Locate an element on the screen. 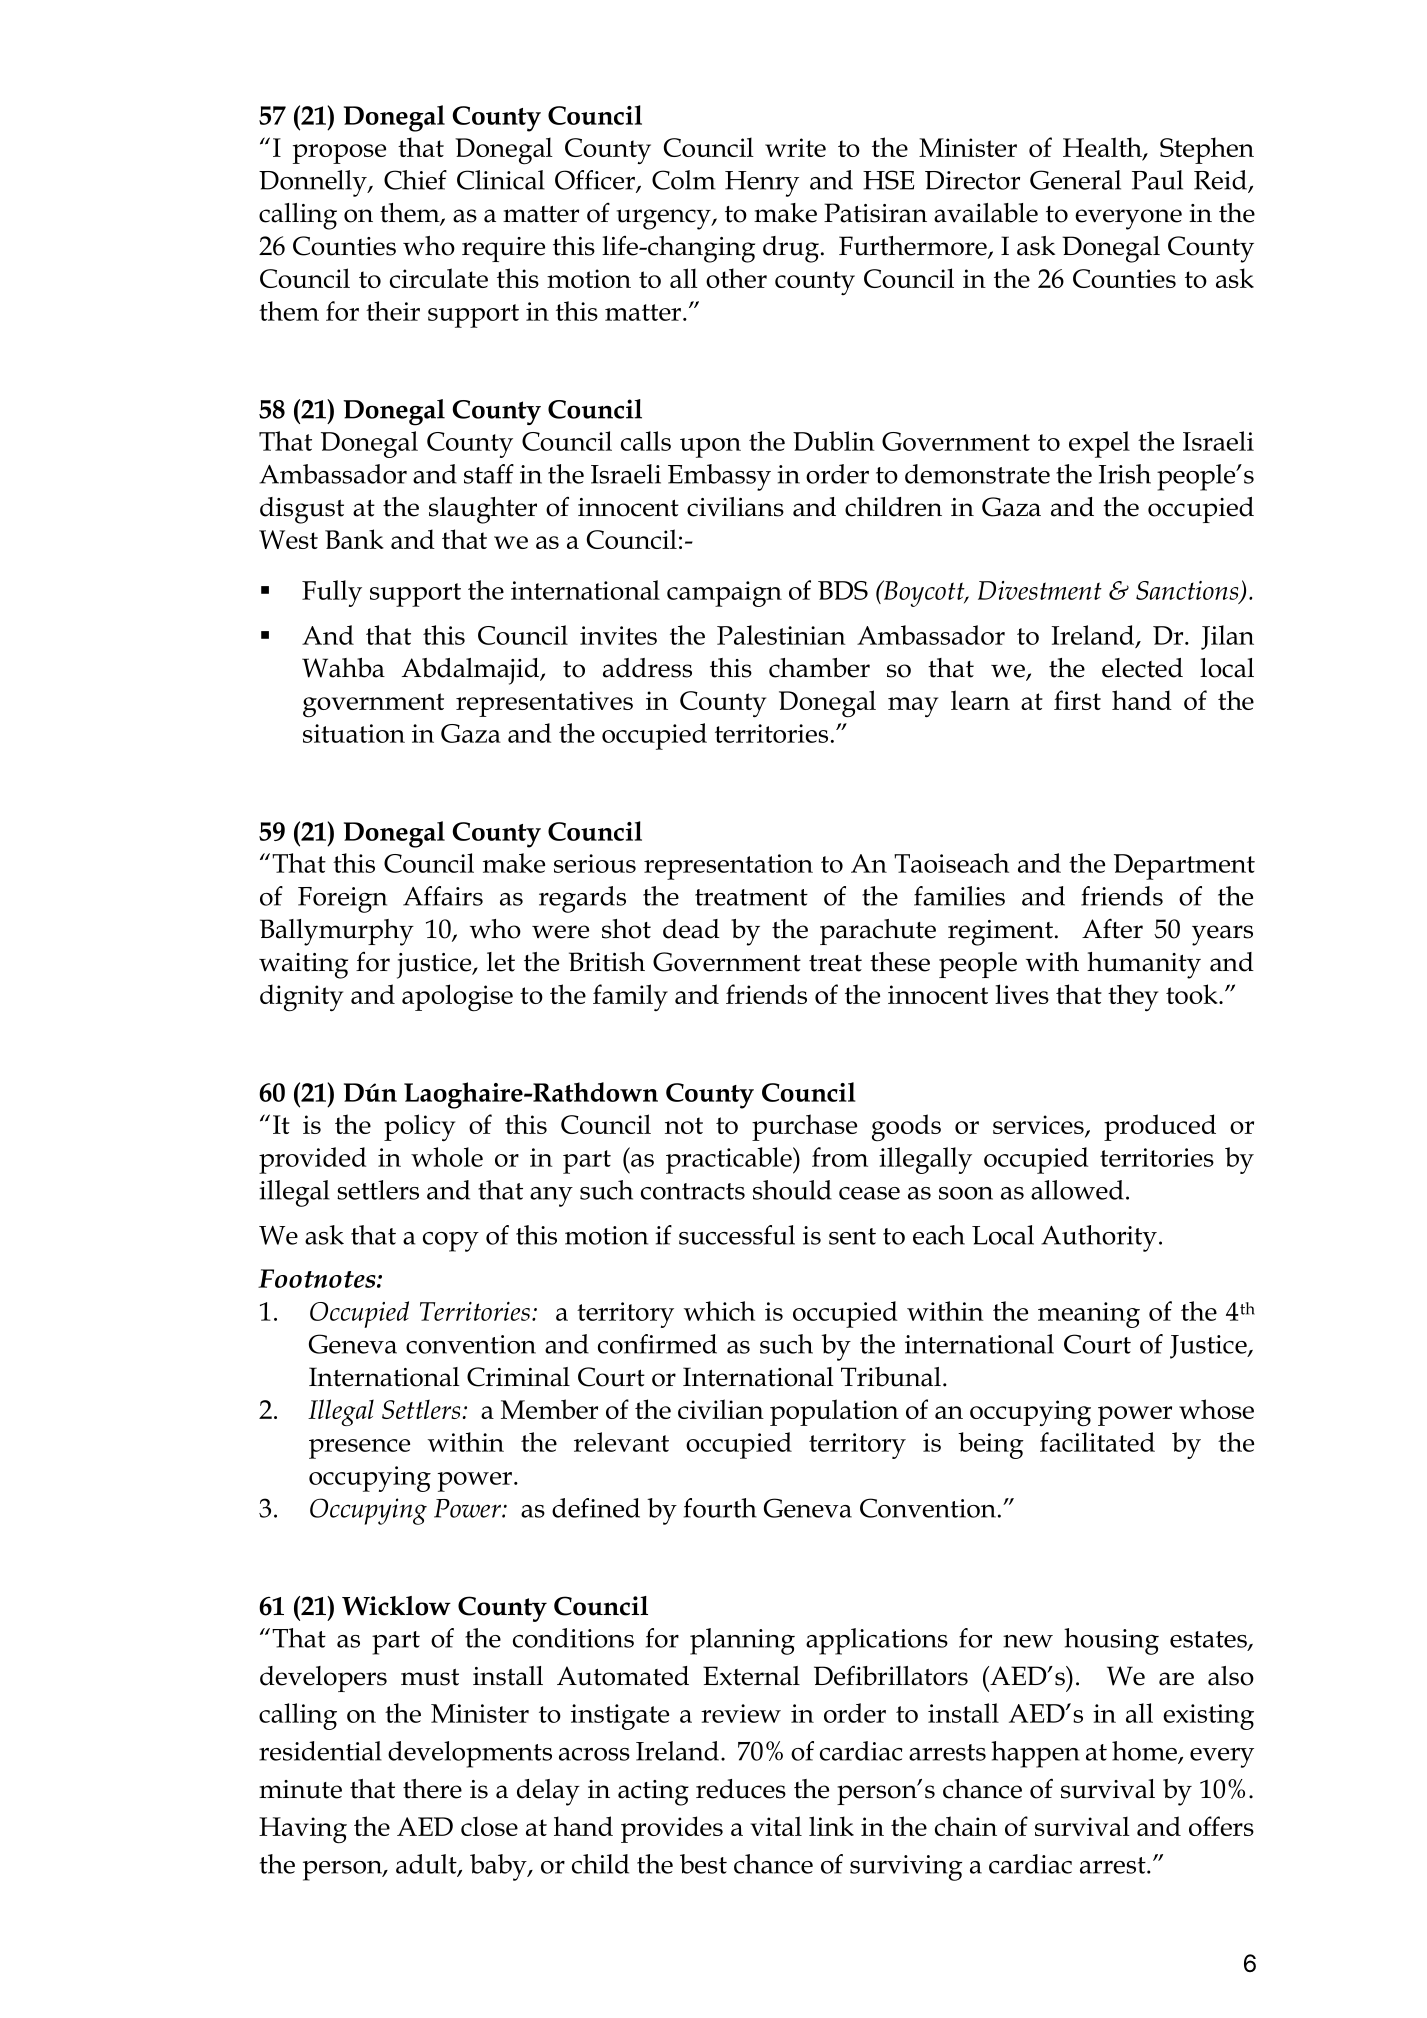 The height and width of the screenshot is (2018, 1427). apologise is located at coordinates (457, 998).
